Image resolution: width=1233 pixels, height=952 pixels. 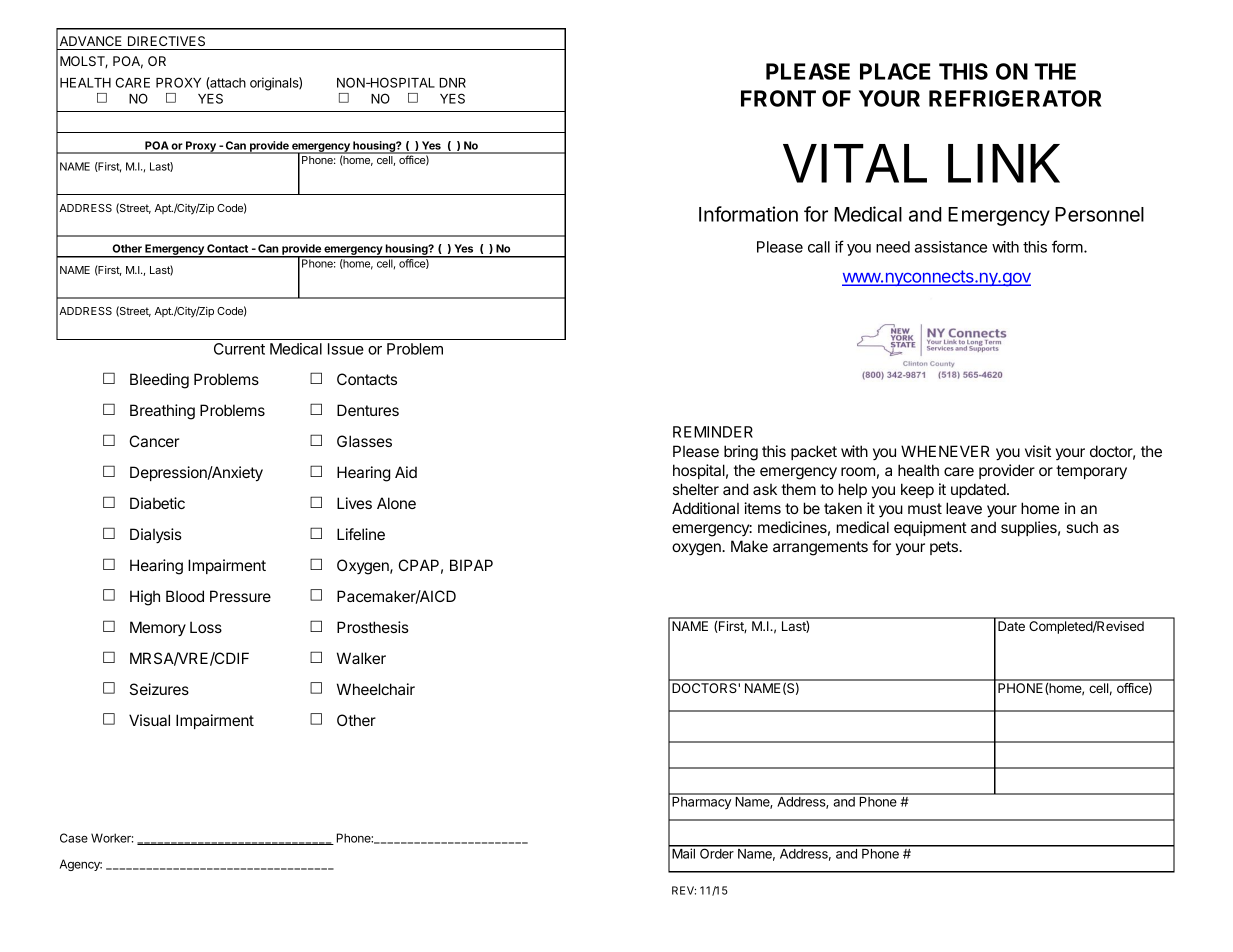 What do you see at coordinates (166, 41) in the screenshot?
I see `DIRECTIVES` at bounding box center [166, 41].
